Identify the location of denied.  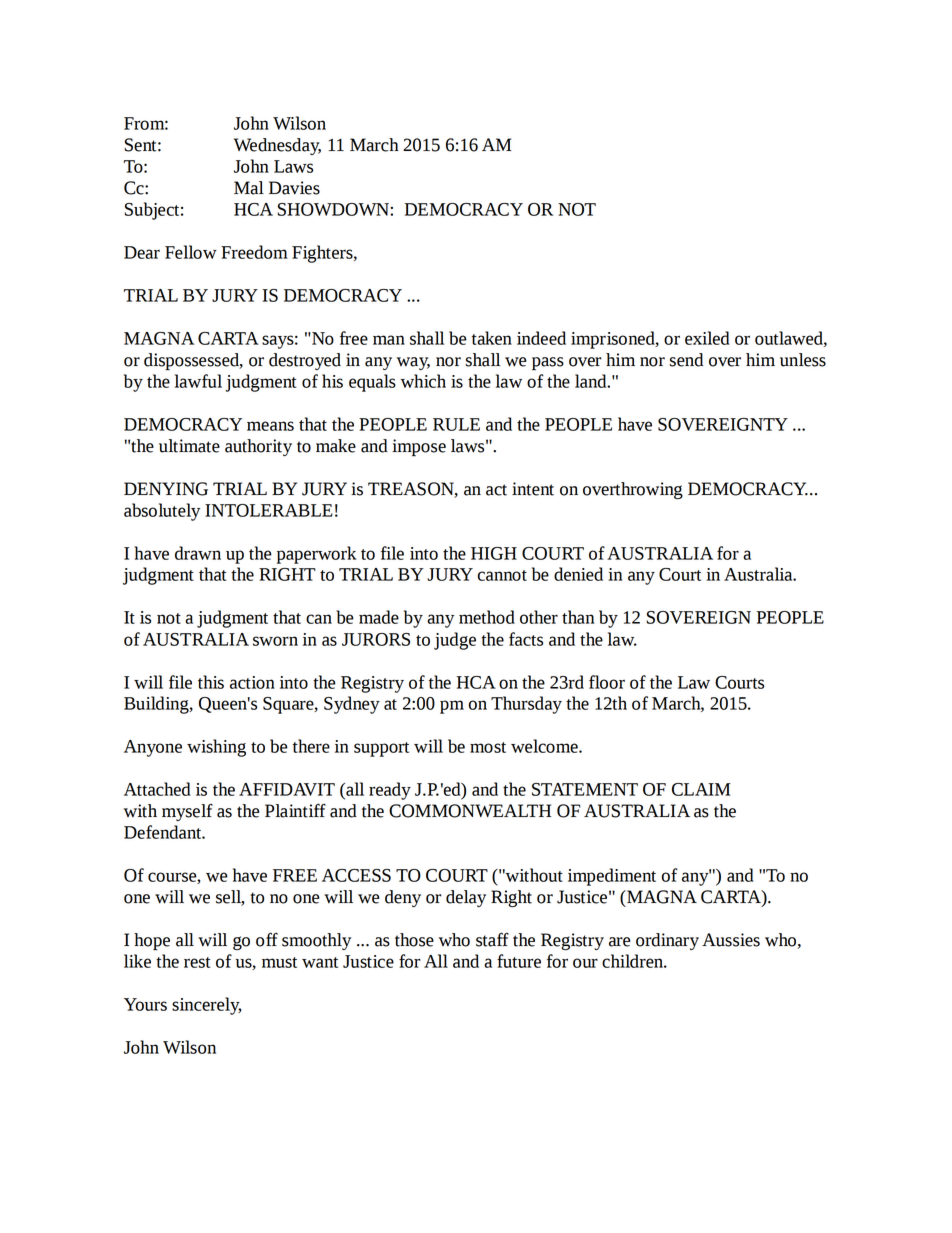
(578, 574).
